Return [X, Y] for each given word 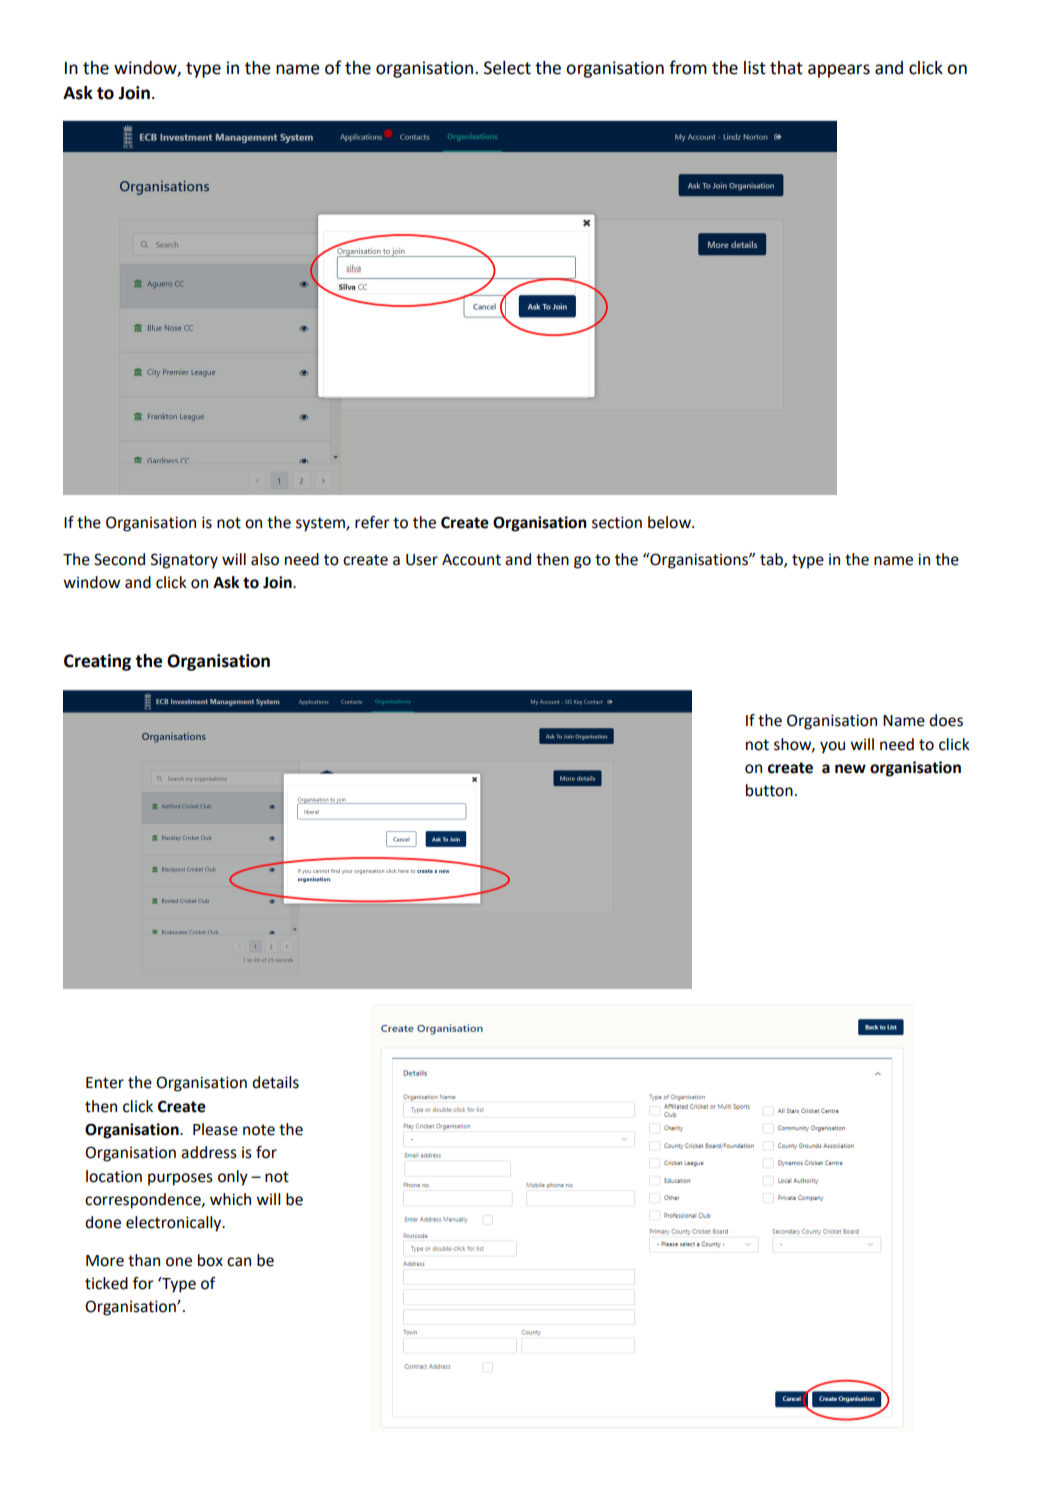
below [670, 522]
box [210, 1260]
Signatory [184, 561]
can [239, 1262]
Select [507, 68]
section [617, 522]
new [850, 769]
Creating [97, 662]
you [832, 747]
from [688, 67]
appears [839, 71]
